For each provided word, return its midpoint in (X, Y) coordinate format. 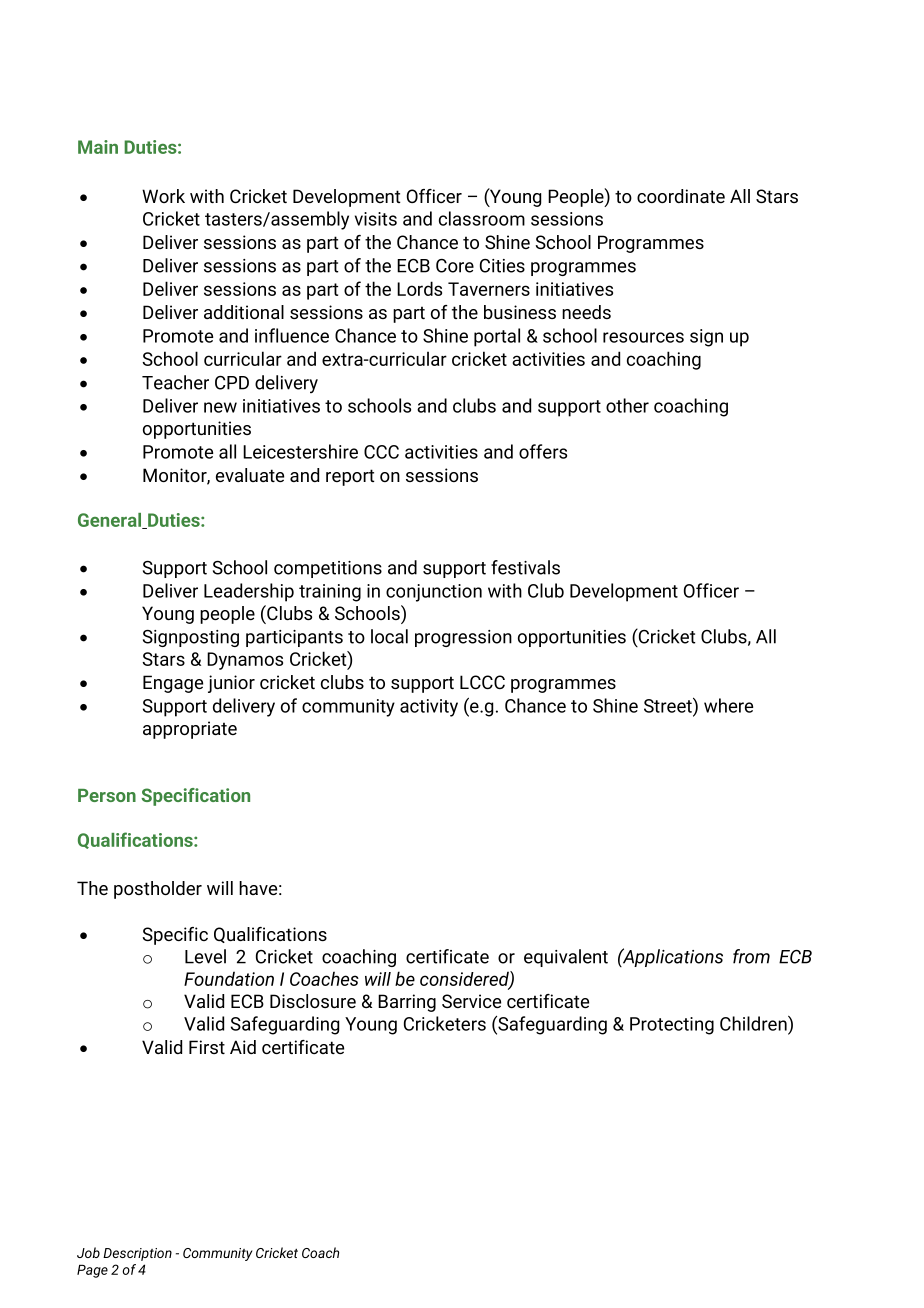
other (627, 405)
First (207, 1047)
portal (497, 337)
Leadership (249, 592)
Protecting (672, 1026)
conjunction (434, 593)
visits (376, 219)
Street (669, 705)
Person (107, 795)
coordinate (681, 196)
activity (429, 708)
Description (137, 1254)
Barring (407, 1003)
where (728, 705)
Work (163, 196)
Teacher (175, 382)
